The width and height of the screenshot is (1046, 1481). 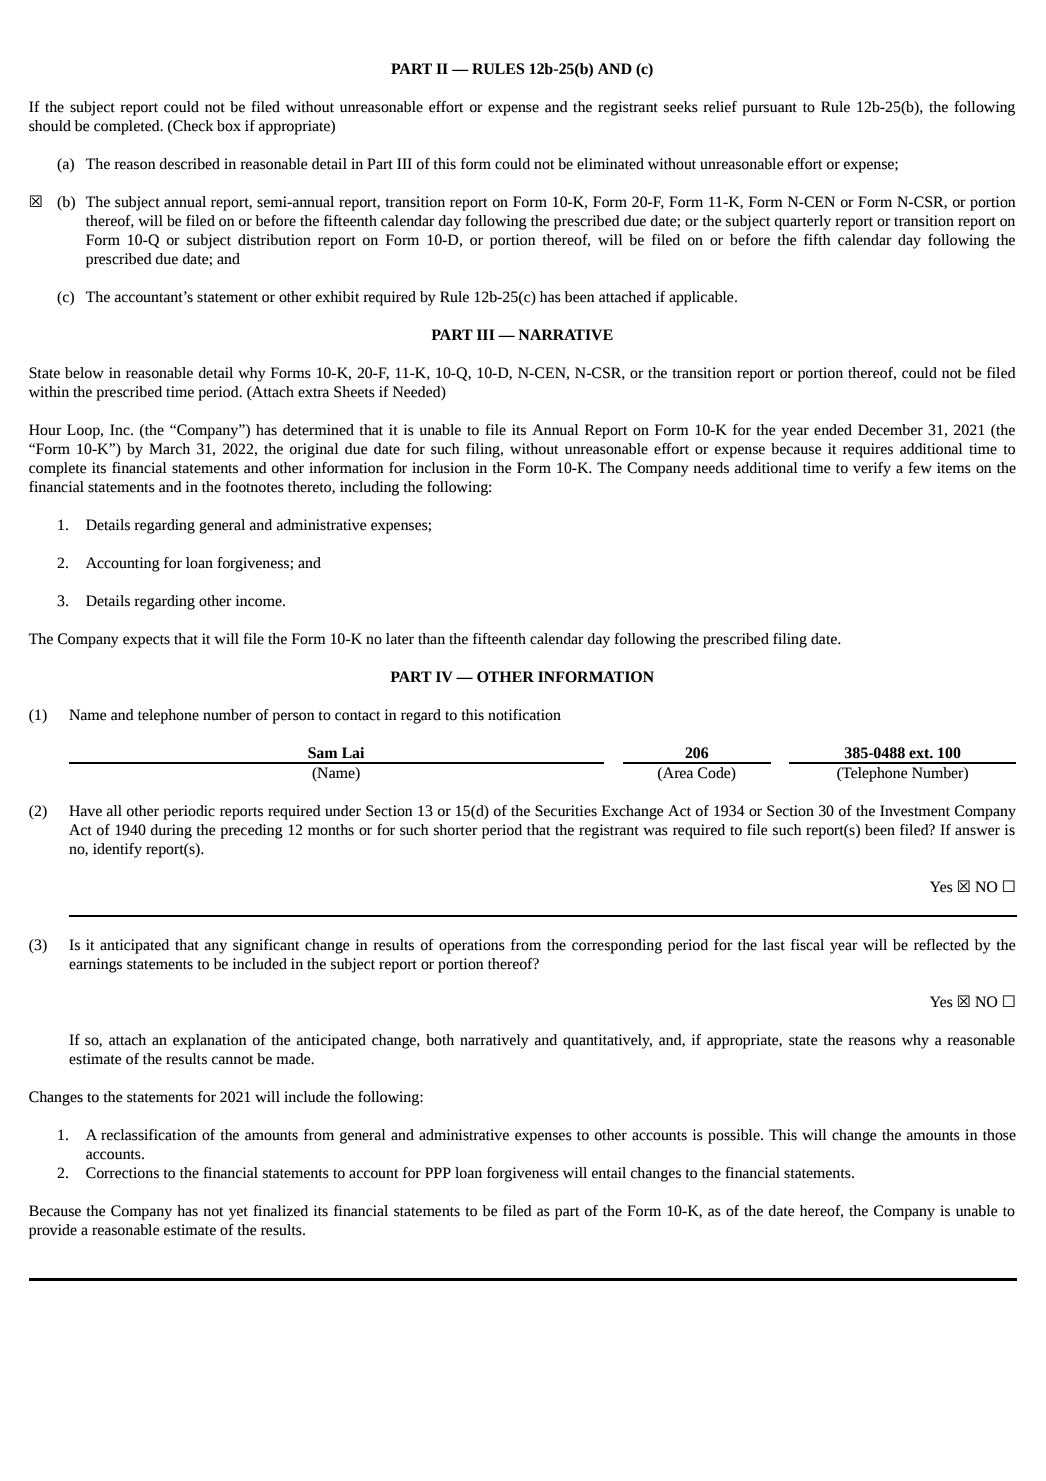 I want to click on PPP, so click(x=438, y=1172).
